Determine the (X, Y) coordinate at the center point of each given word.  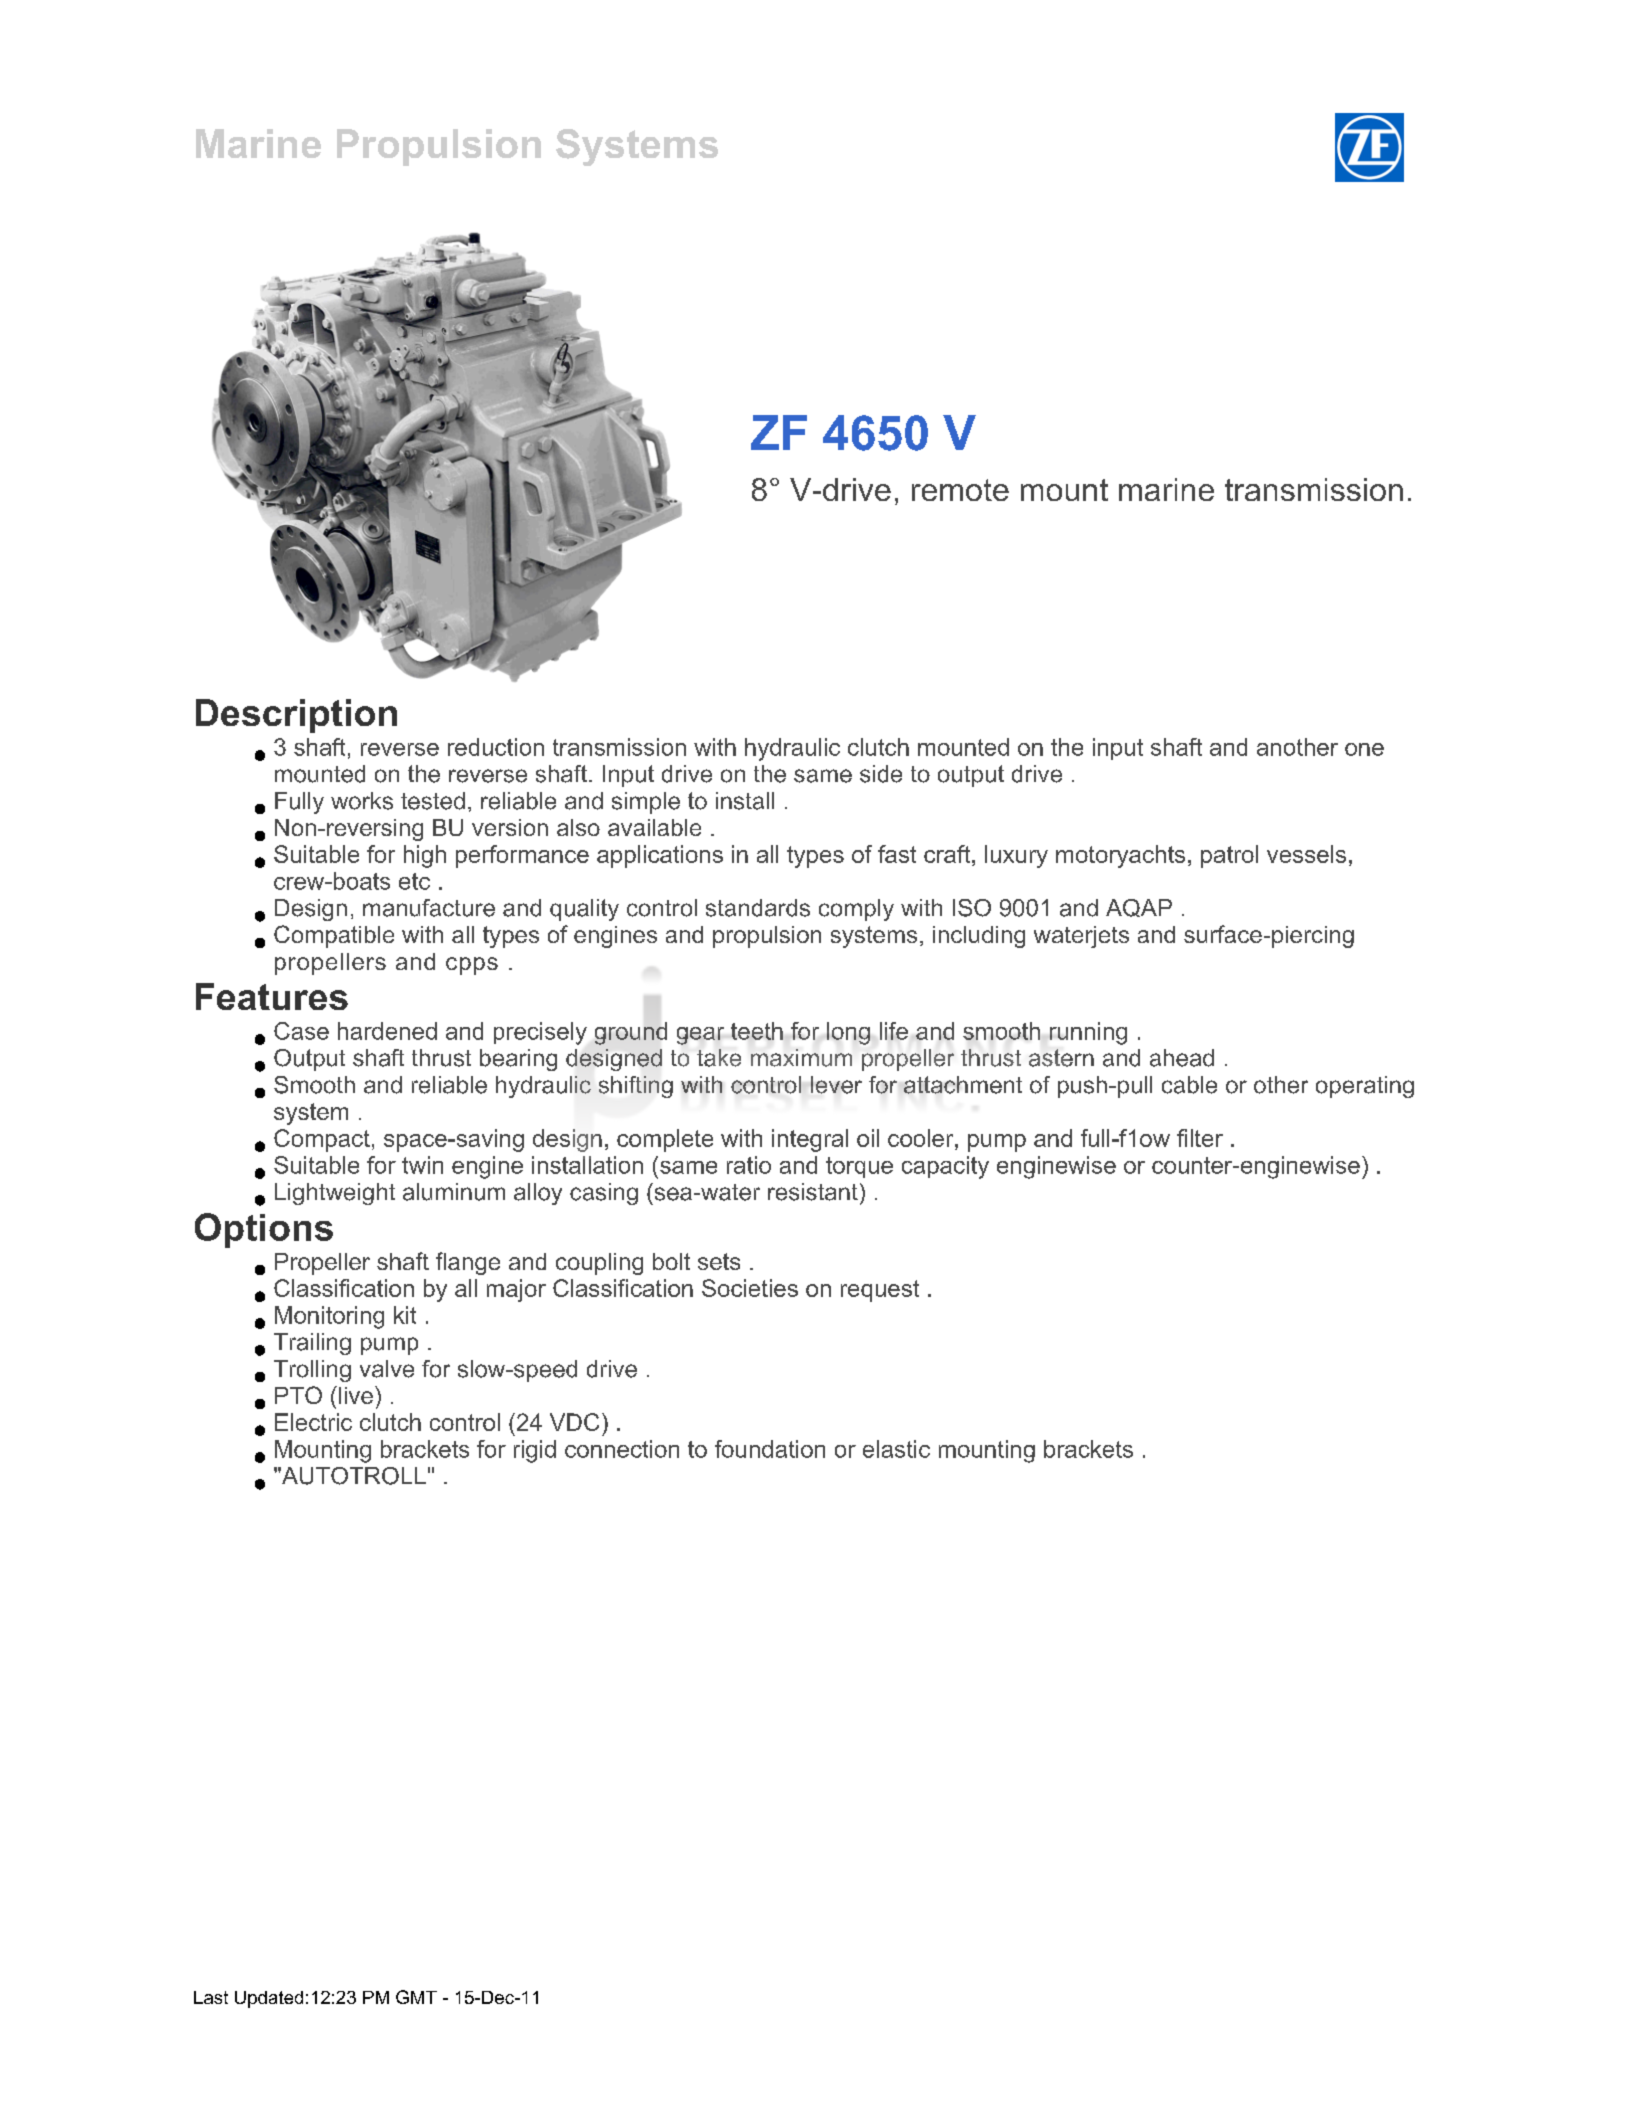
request (880, 1291)
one (1364, 749)
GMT (416, 1997)
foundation (770, 1449)
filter (1200, 1138)
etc (414, 881)
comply (856, 910)
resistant (813, 1192)
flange (468, 1263)
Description (296, 716)
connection (622, 1449)
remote (960, 490)
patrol (1229, 856)
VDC (574, 1422)
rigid (535, 1451)
